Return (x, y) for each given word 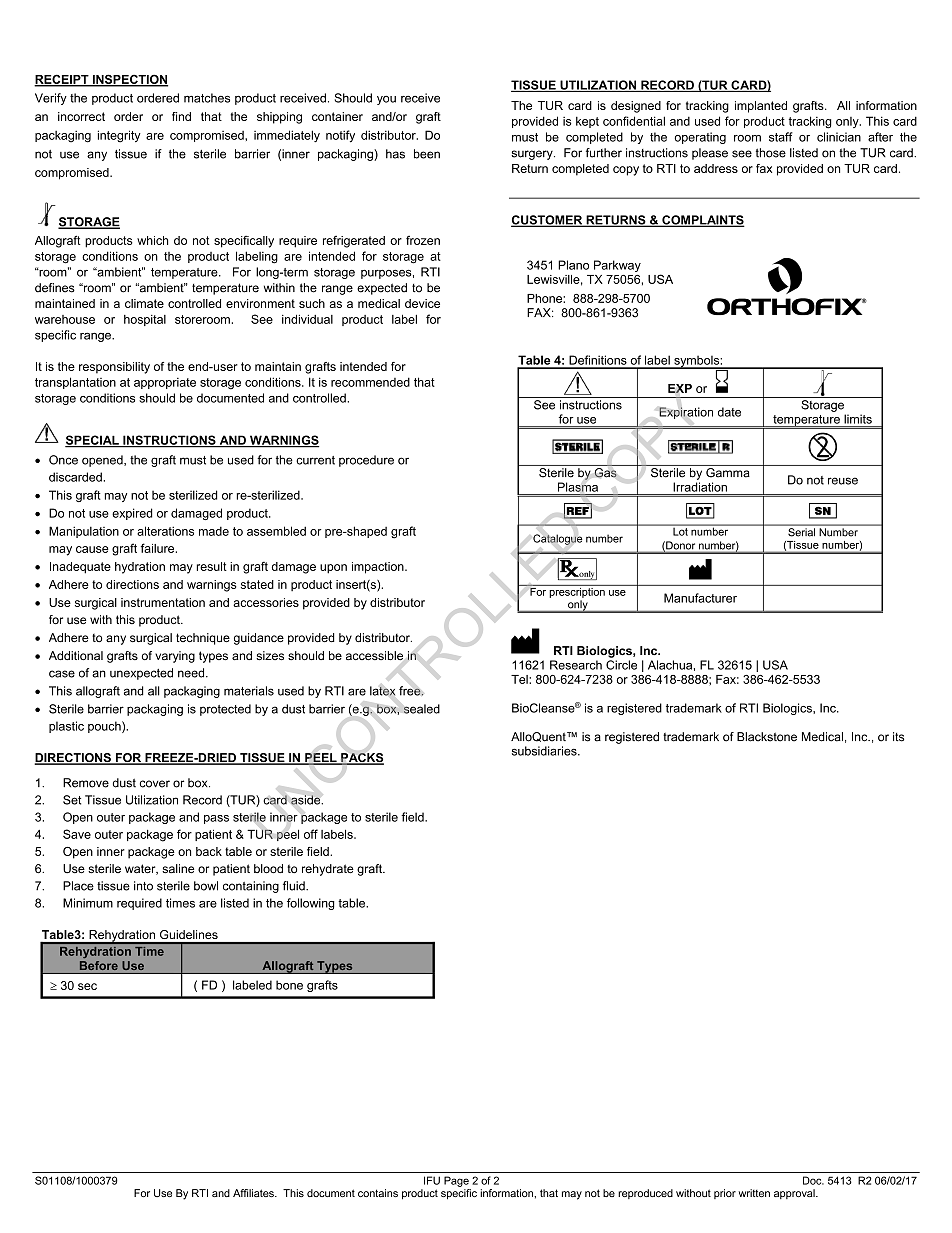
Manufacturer (700, 598)
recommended (370, 382)
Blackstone (767, 737)
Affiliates (254, 1193)
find (181, 116)
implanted (761, 107)
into (143, 886)
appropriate (165, 383)
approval (795, 1194)
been (427, 154)
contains (378, 1193)
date (729, 412)
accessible (374, 655)
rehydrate (328, 870)
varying (175, 657)
